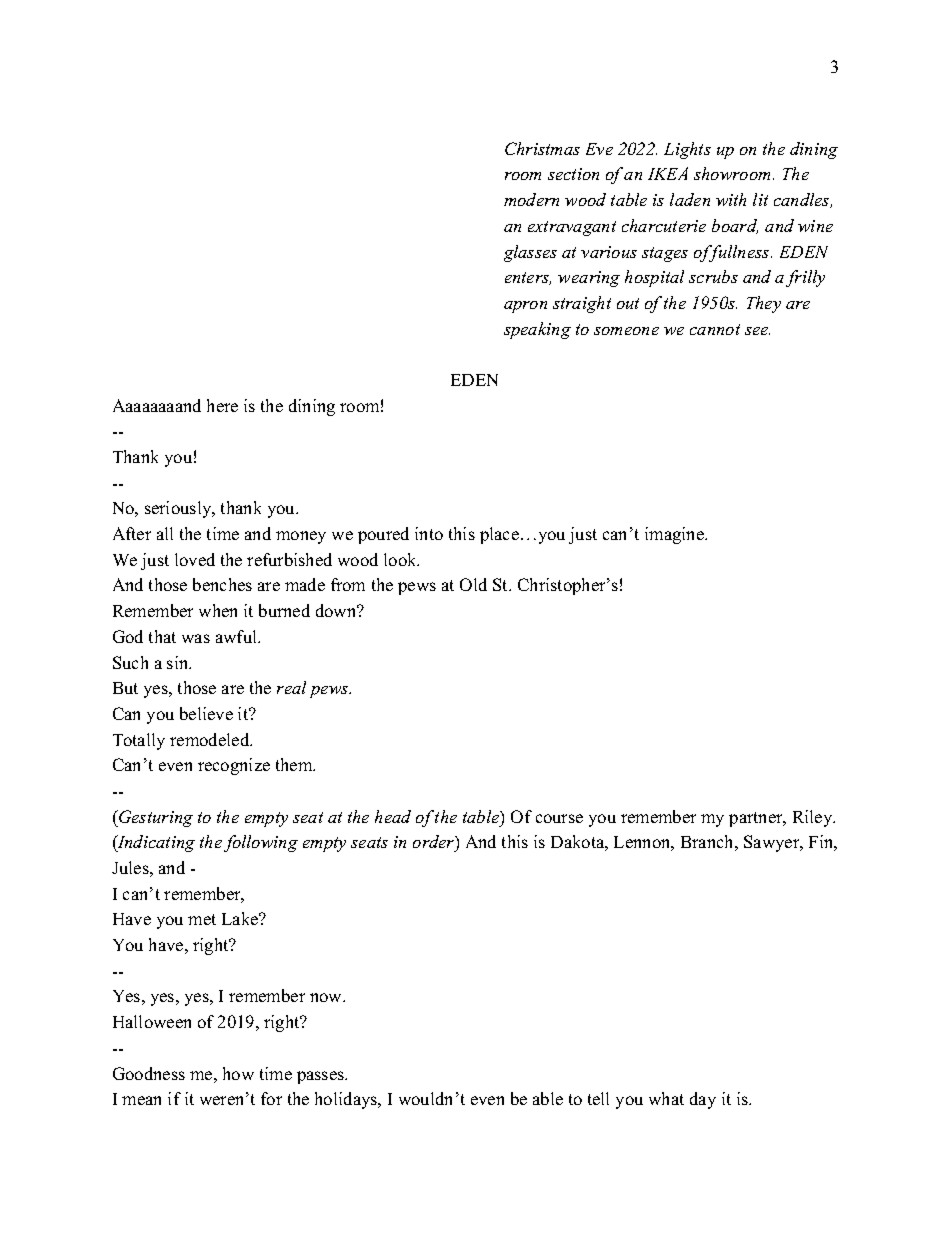  Describe the element at coordinates (675, 535) in the image. I see `imagine` at that location.
